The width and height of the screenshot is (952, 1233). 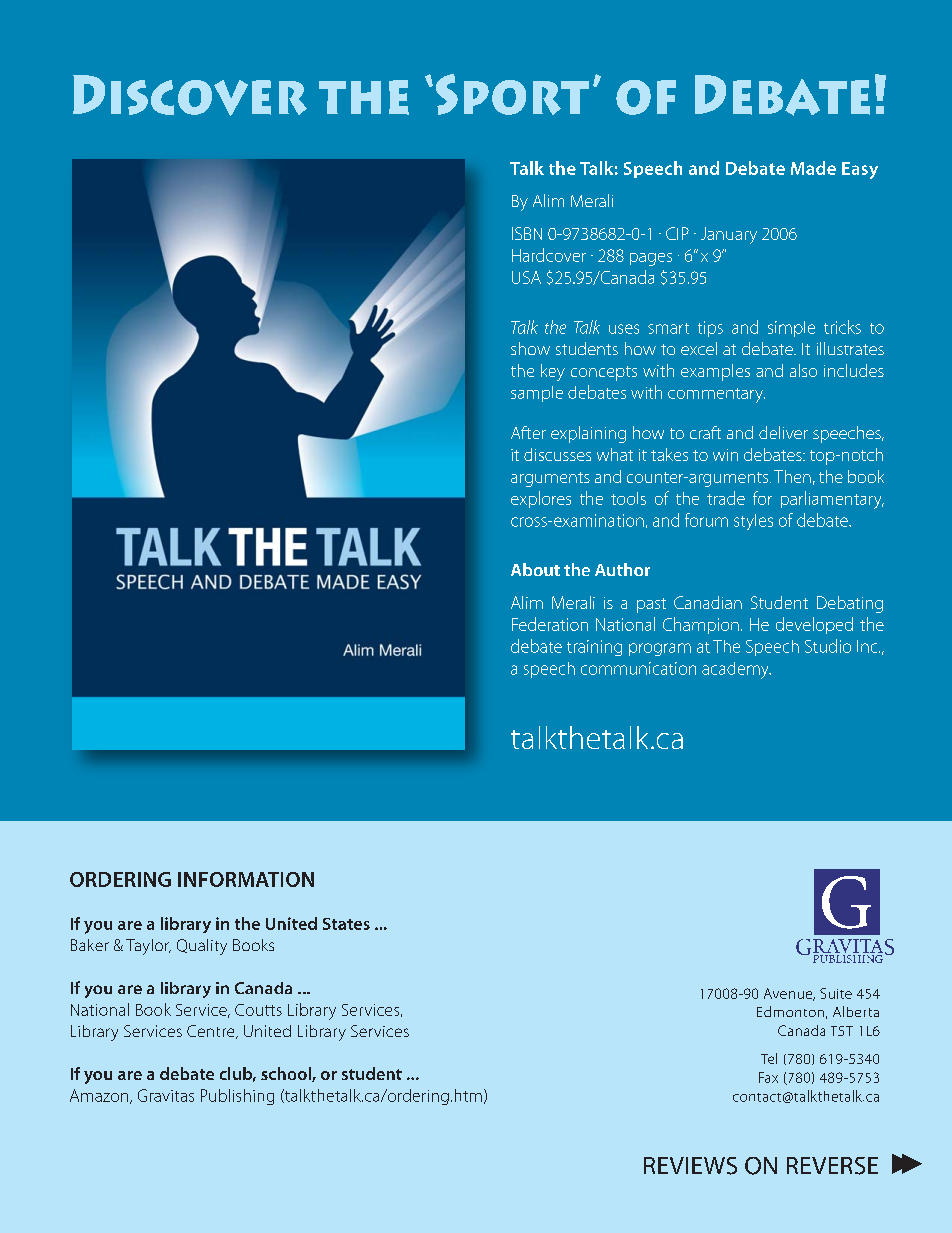 I want to click on school, so click(x=287, y=1074).
